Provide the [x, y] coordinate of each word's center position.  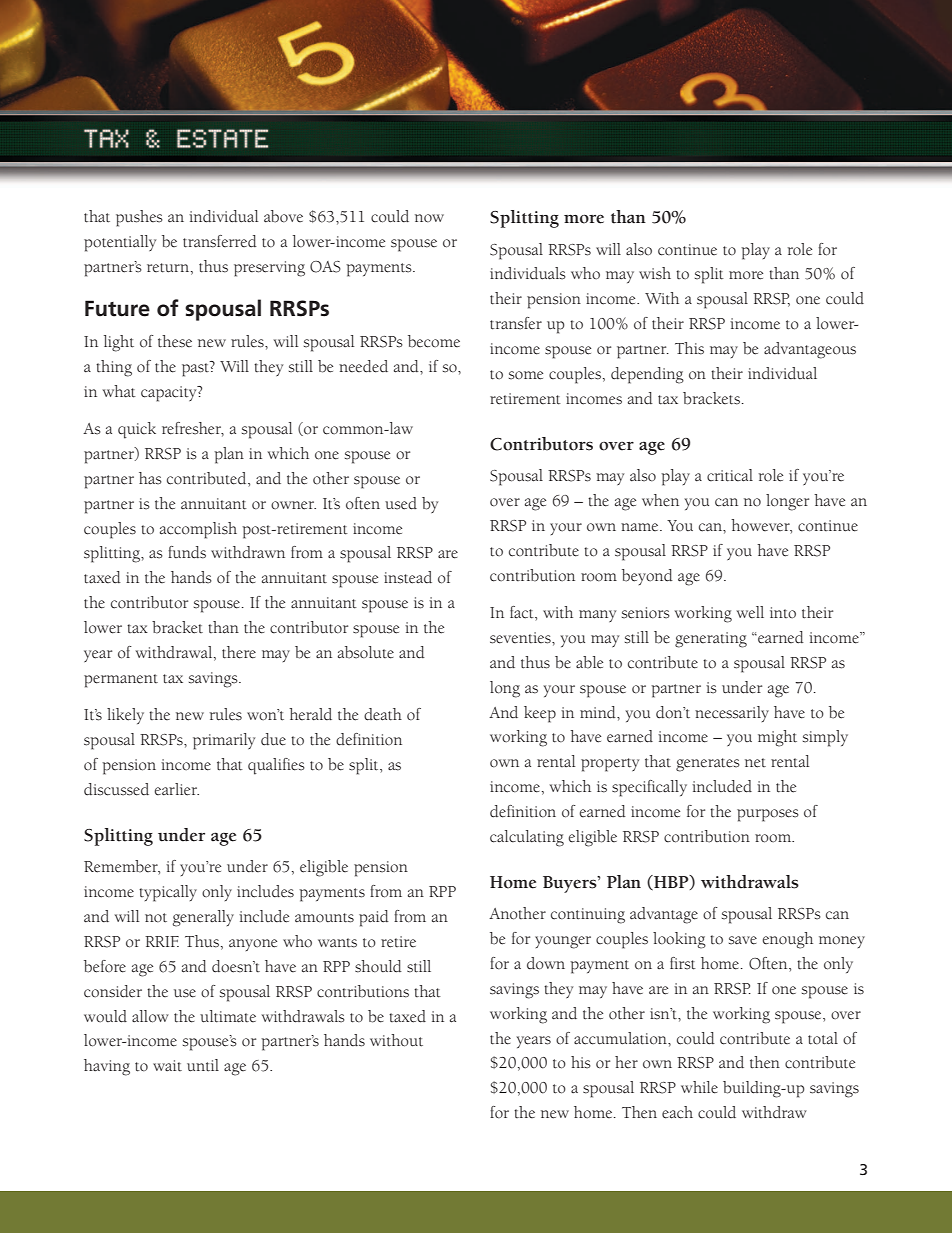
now [429, 218]
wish [655, 273]
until [203, 1065]
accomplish [198, 530]
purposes [768, 815]
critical [730, 475]
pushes [139, 218]
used [401, 503]
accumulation [621, 1038]
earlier [176, 789]
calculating [527, 838]
